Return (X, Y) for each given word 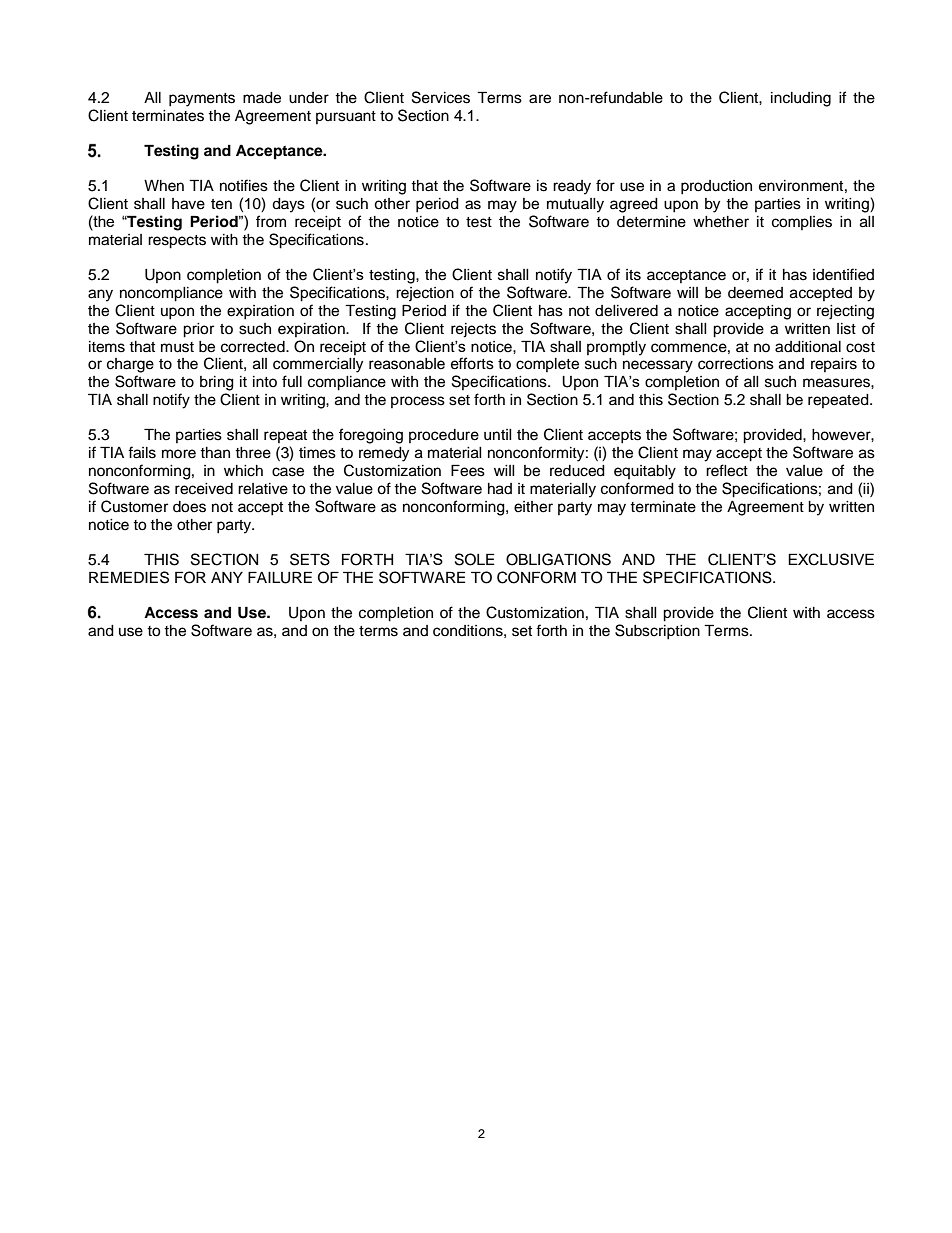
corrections (736, 364)
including (801, 99)
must (177, 347)
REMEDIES (129, 577)
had (500, 489)
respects (177, 242)
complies (802, 223)
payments (202, 100)
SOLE (474, 559)
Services (441, 97)
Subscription (657, 632)
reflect (727, 470)
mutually (575, 205)
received (204, 489)
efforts (472, 363)
